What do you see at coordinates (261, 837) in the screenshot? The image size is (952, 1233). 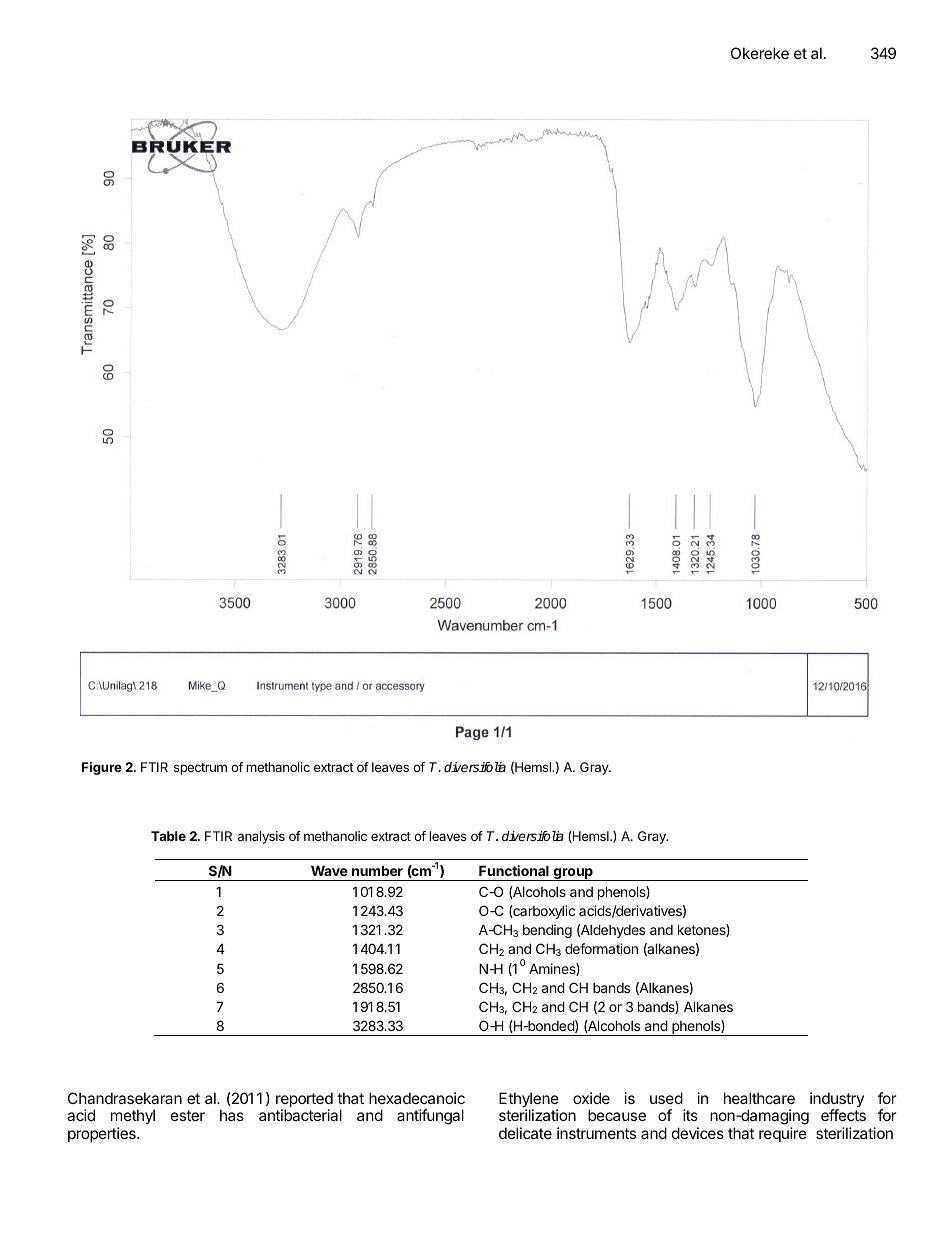 I see `analysis` at bounding box center [261, 837].
